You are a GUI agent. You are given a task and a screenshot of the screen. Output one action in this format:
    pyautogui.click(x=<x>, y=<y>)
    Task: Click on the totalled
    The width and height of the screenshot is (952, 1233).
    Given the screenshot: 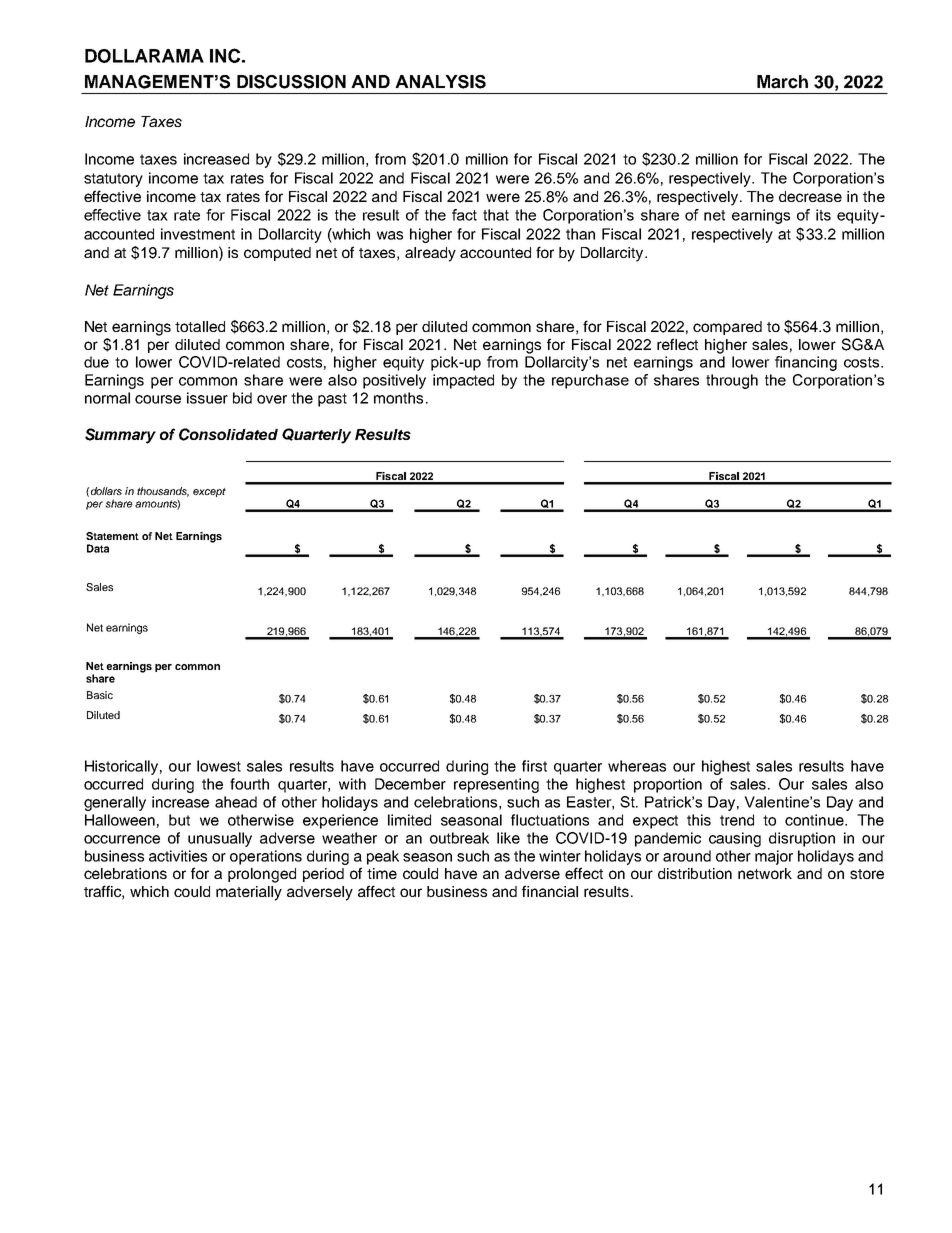 What is the action you would take?
    pyautogui.click(x=200, y=326)
